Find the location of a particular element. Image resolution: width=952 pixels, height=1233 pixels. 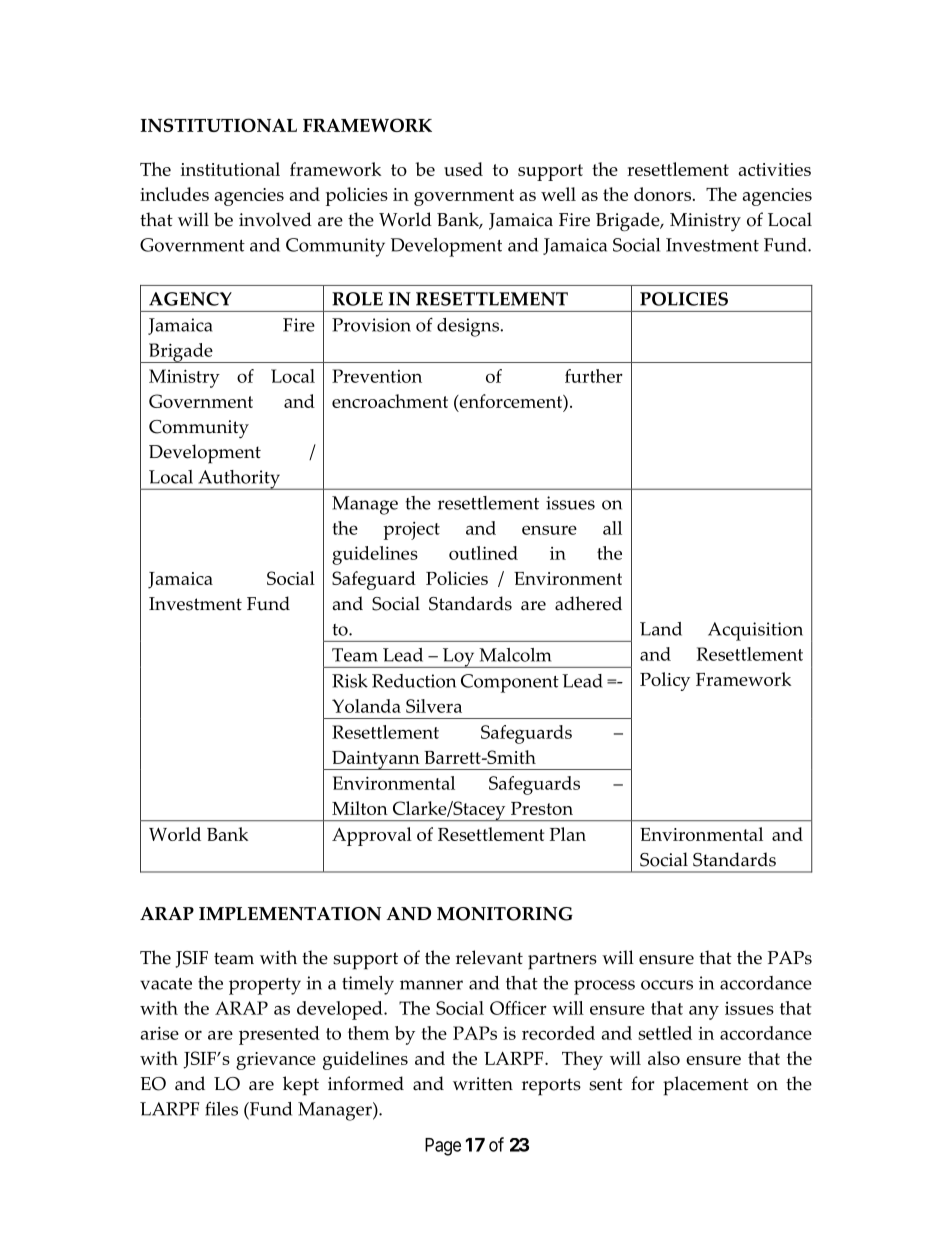

Risk is located at coordinates (350, 681).
